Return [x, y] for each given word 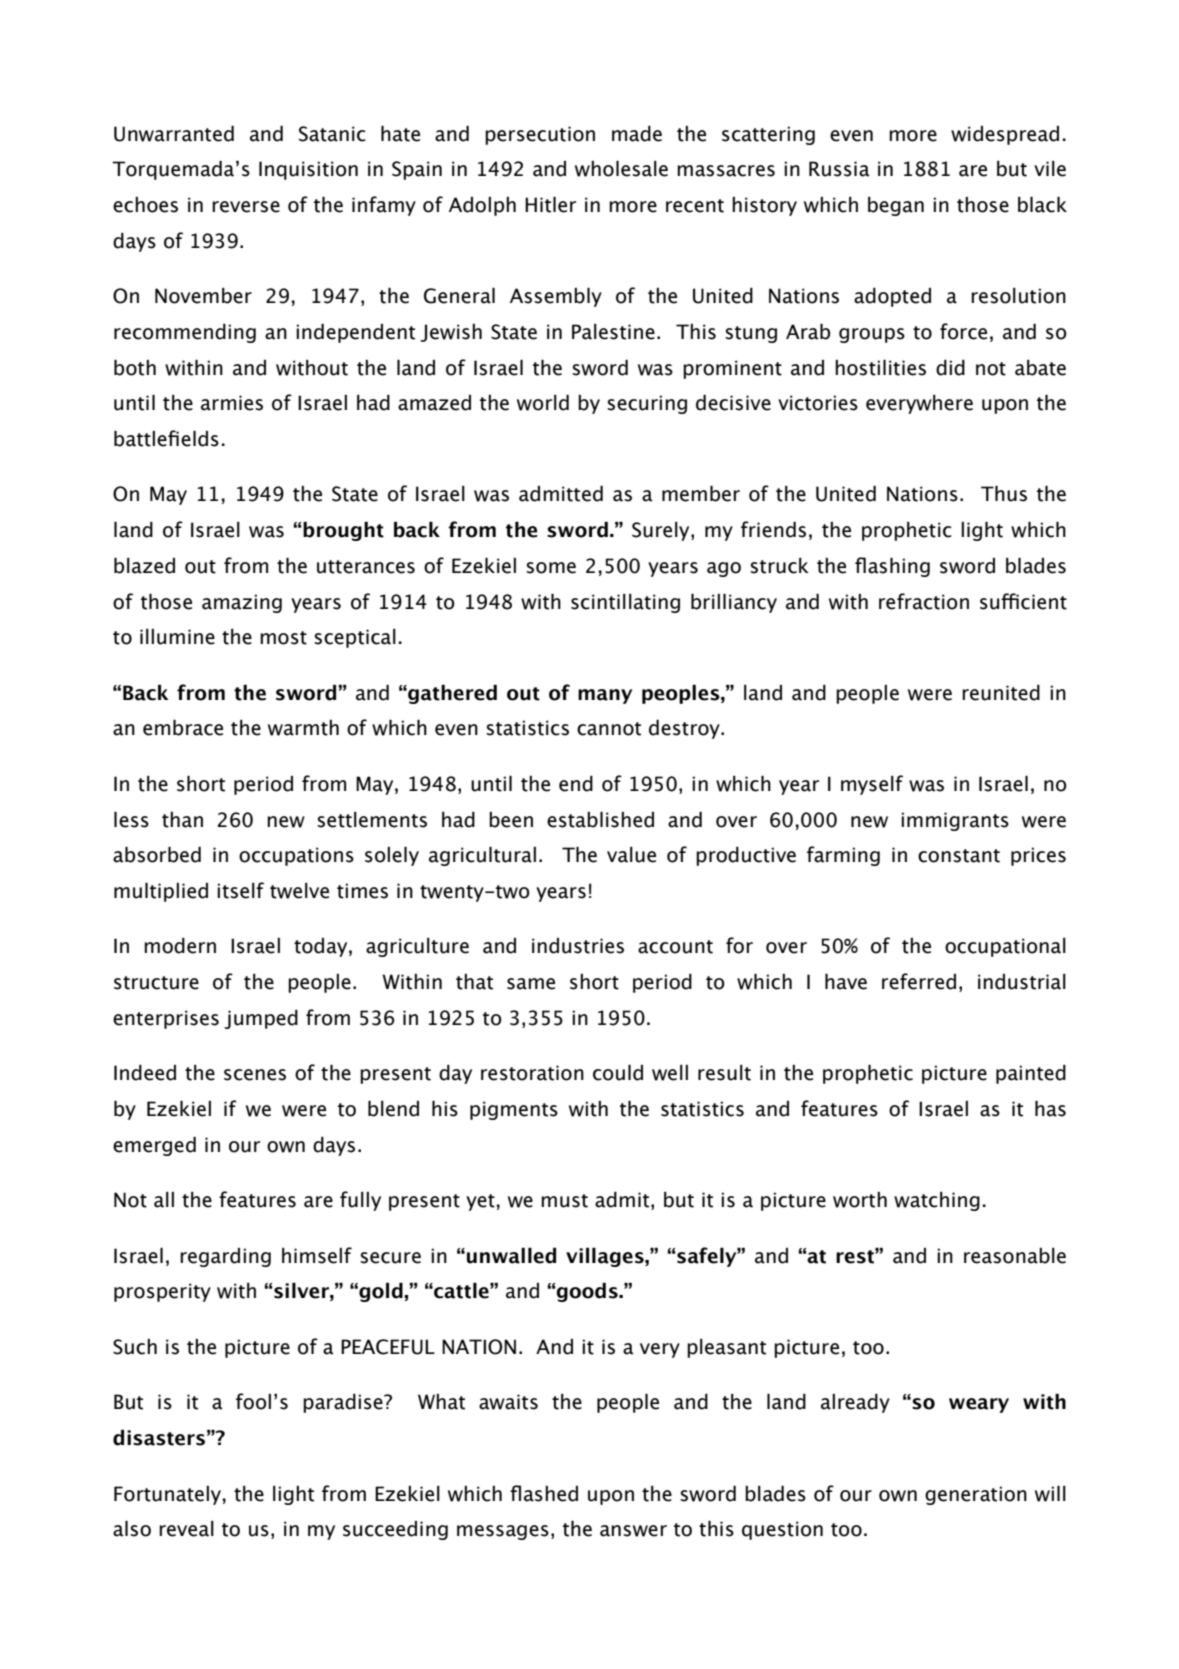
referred [919, 981]
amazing [242, 603]
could [618, 1072]
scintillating [625, 603]
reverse [246, 207]
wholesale [621, 168]
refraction [924, 601]
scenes [255, 1075]
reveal [186, 1529]
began [896, 206]
